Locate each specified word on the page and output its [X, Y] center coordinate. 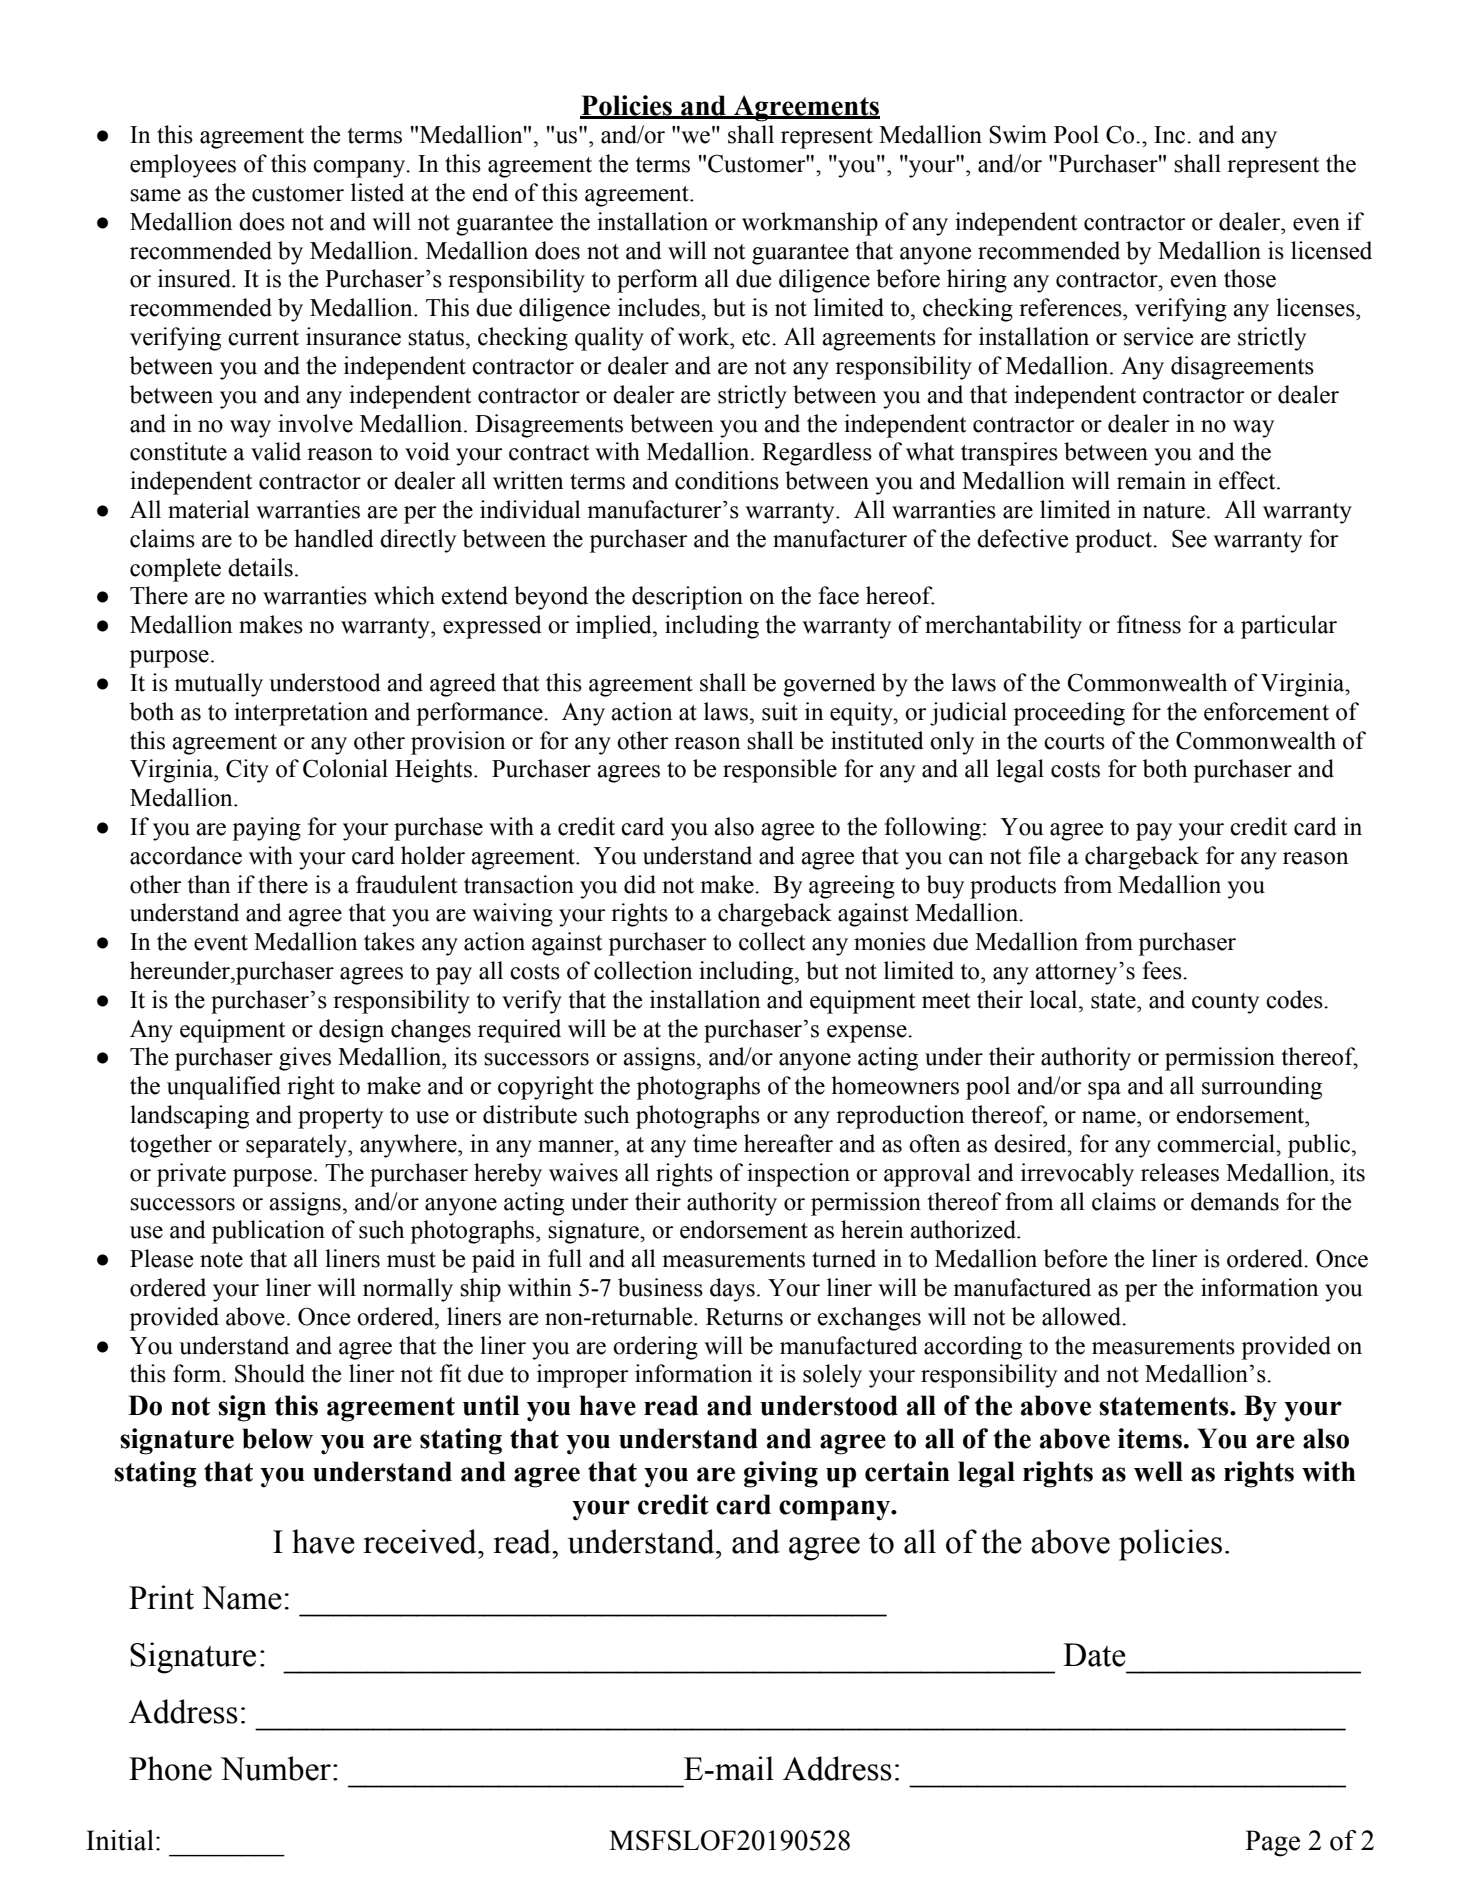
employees [183, 166]
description [687, 598]
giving [781, 1474]
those [1250, 278]
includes [660, 307]
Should [270, 1373]
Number [275, 1768]
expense [868, 1034]
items [1150, 1438]
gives [305, 1059]
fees [1163, 970]
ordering [655, 1348]
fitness [1149, 624]
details [260, 567]
